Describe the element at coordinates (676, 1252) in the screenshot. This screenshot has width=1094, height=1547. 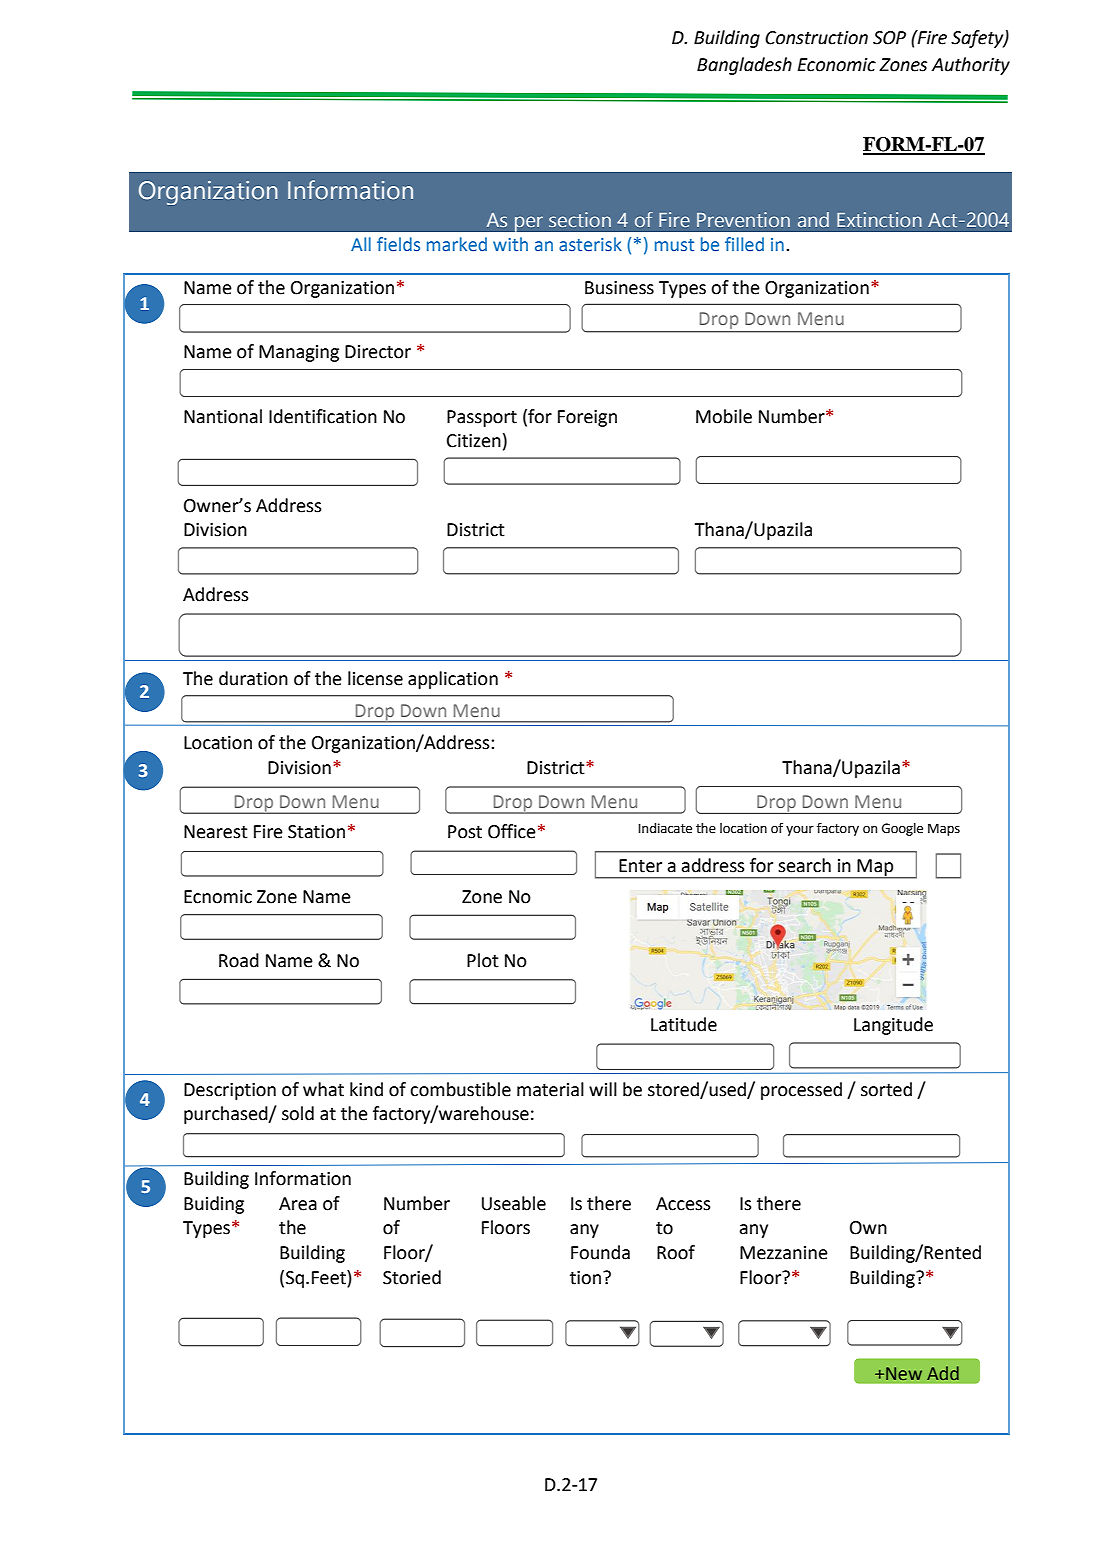
I see `Roof` at that location.
